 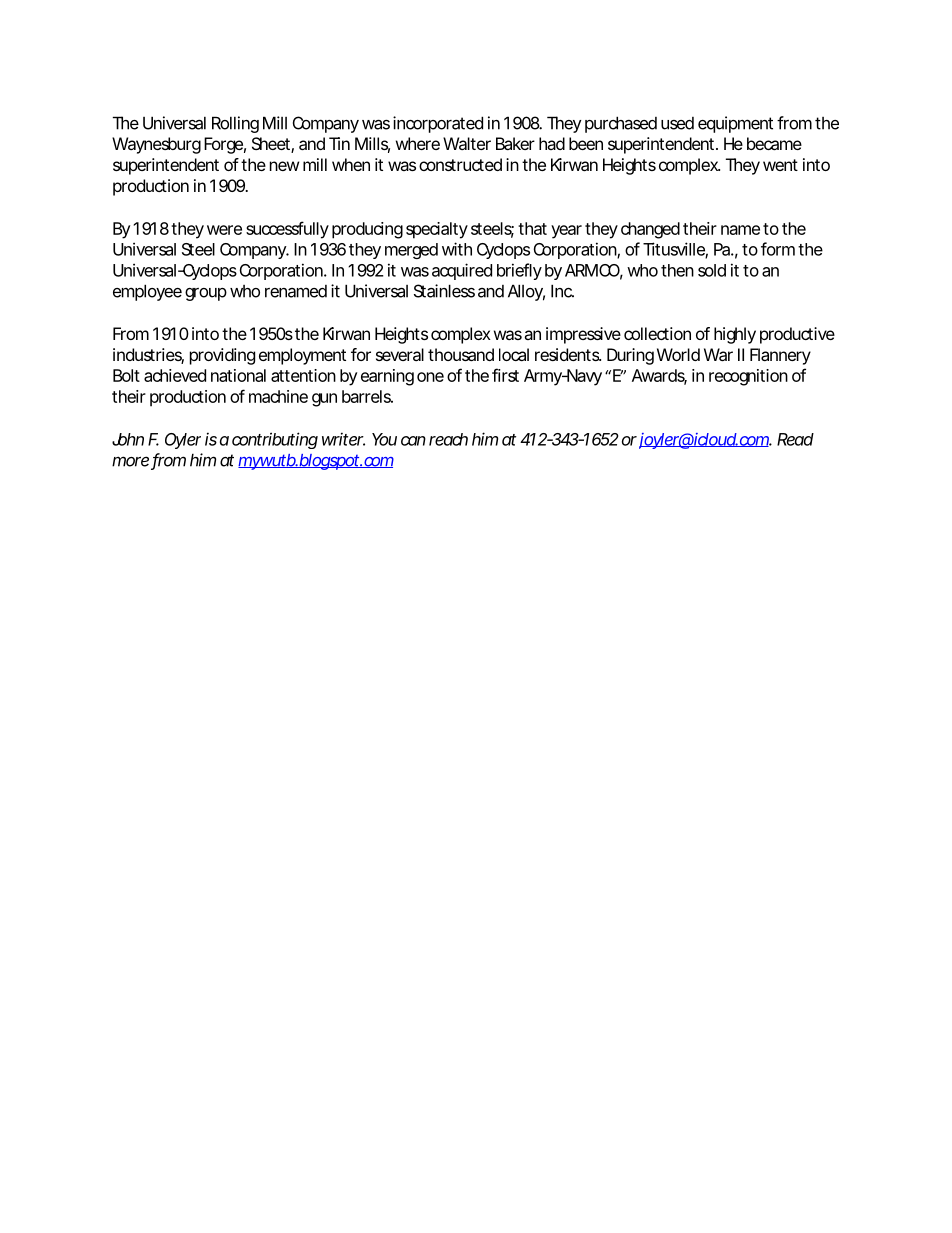 I want to click on highly, so click(x=735, y=335).
